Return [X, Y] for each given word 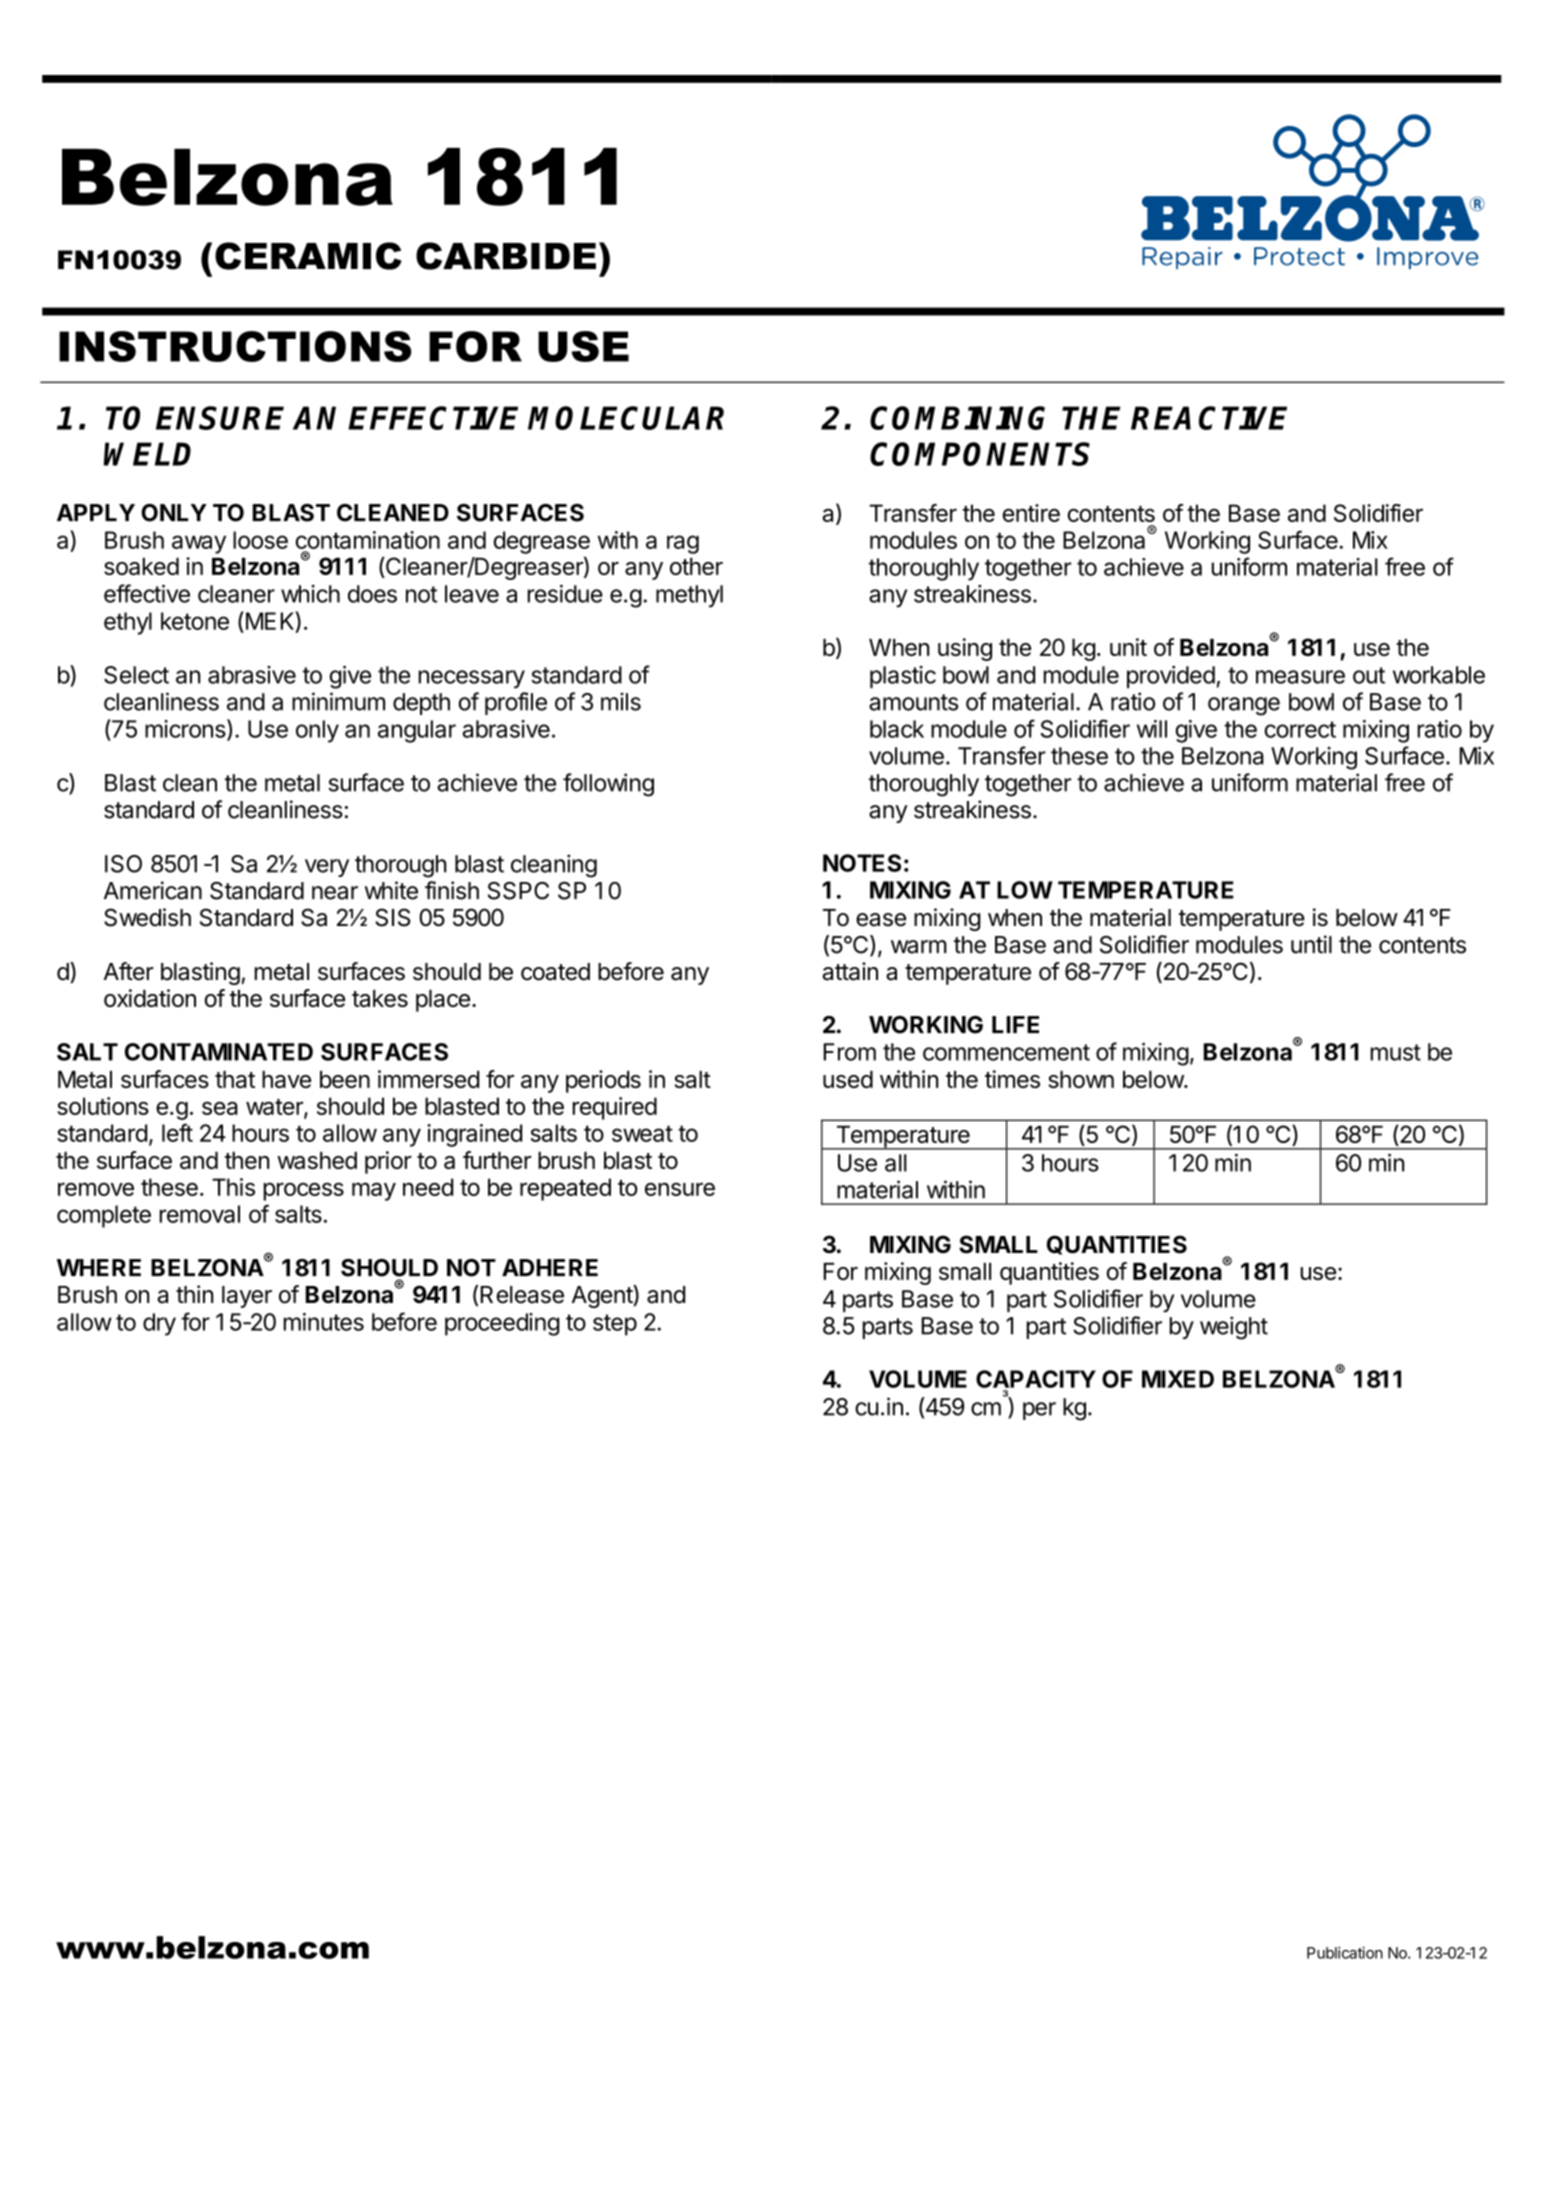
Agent [603, 1296]
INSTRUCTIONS [235, 346]
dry [159, 1324]
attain [850, 971]
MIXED [1178, 1379]
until [1311, 944]
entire [1031, 513]
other [696, 566]
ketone [195, 621]
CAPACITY [1036, 1380]
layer [247, 1297]
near [335, 893]
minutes [324, 1322]
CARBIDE [506, 256]
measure [1300, 677]
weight [1234, 1328]
